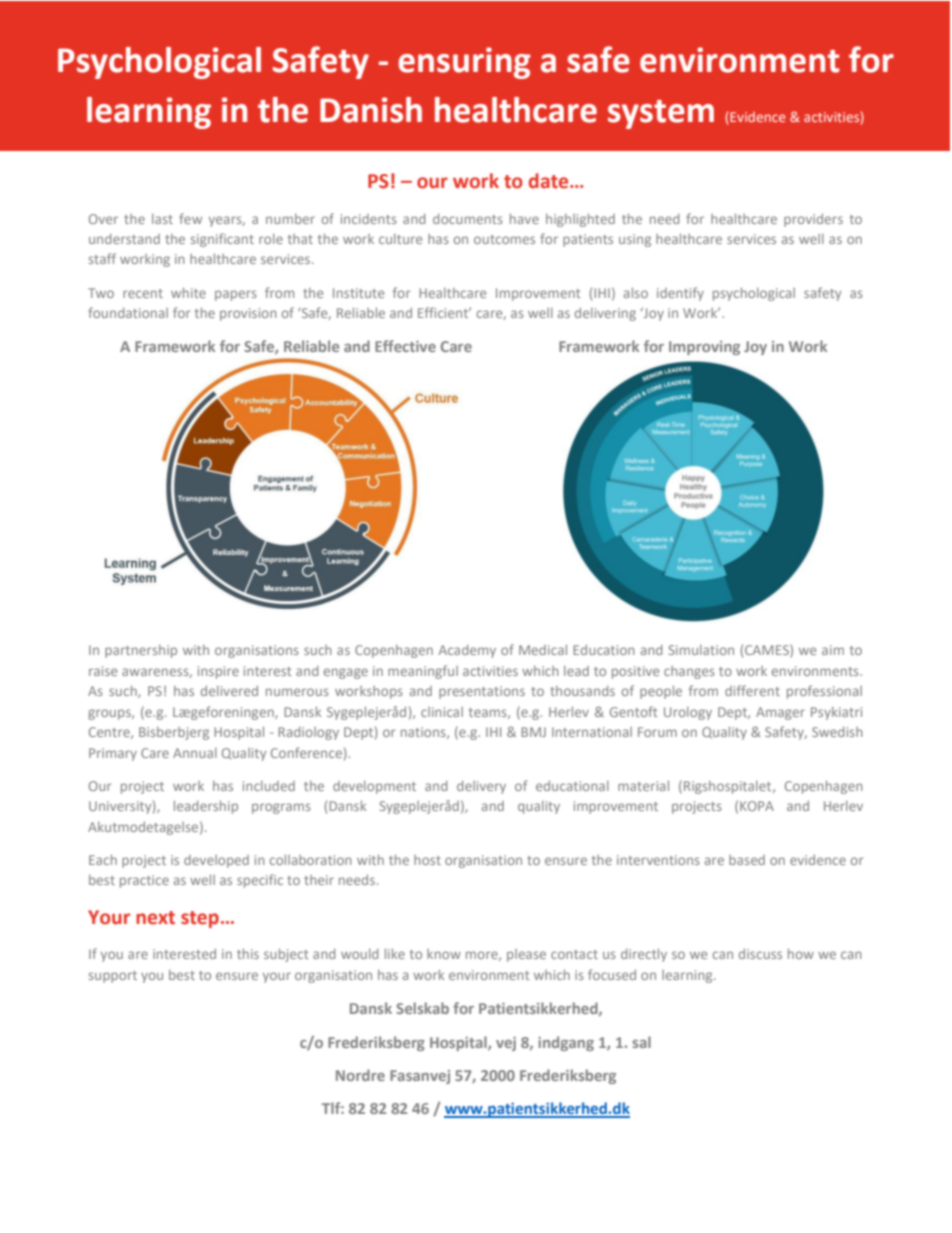 The height and width of the document is (1233, 952). Describe the element at coordinates (704, 348) in the document. I see `Improving` at that location.
